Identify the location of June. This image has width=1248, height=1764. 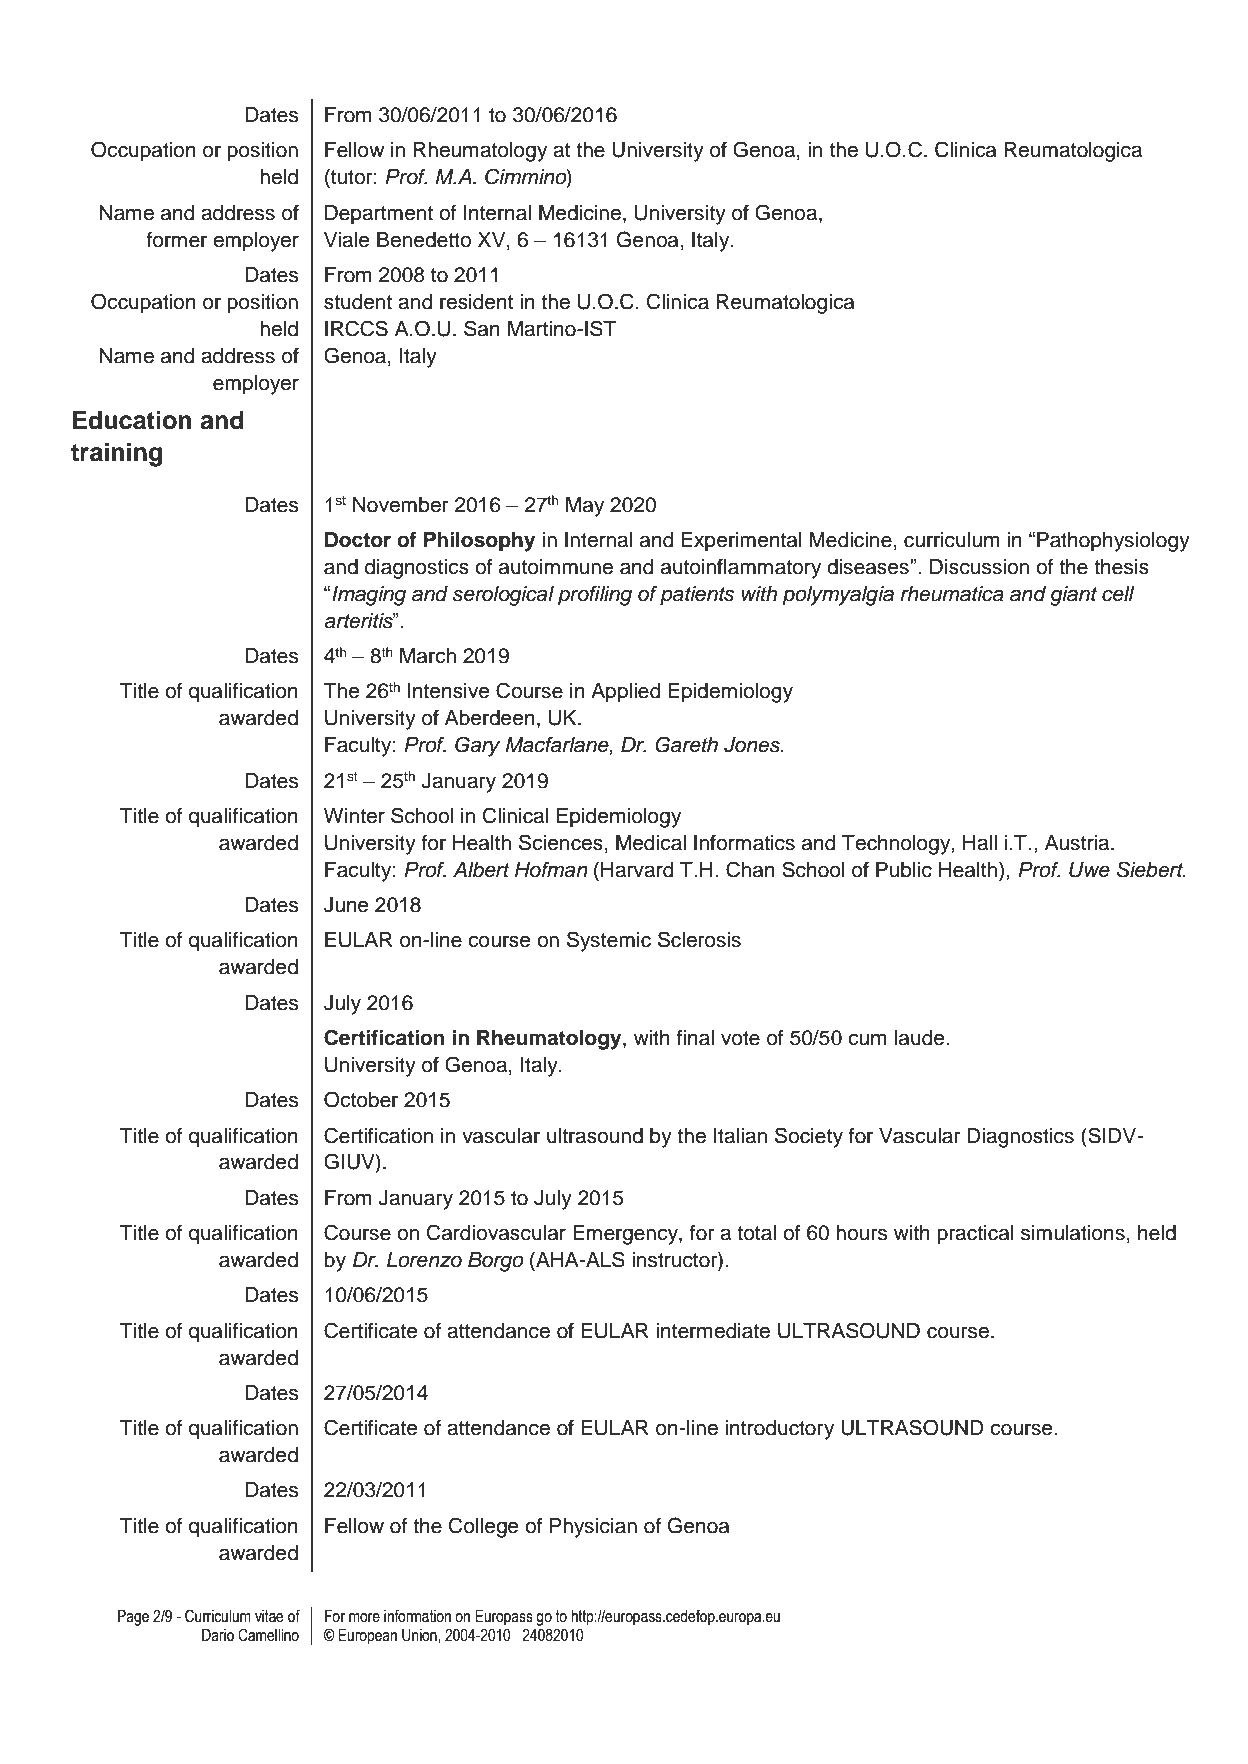
(346, 905).
